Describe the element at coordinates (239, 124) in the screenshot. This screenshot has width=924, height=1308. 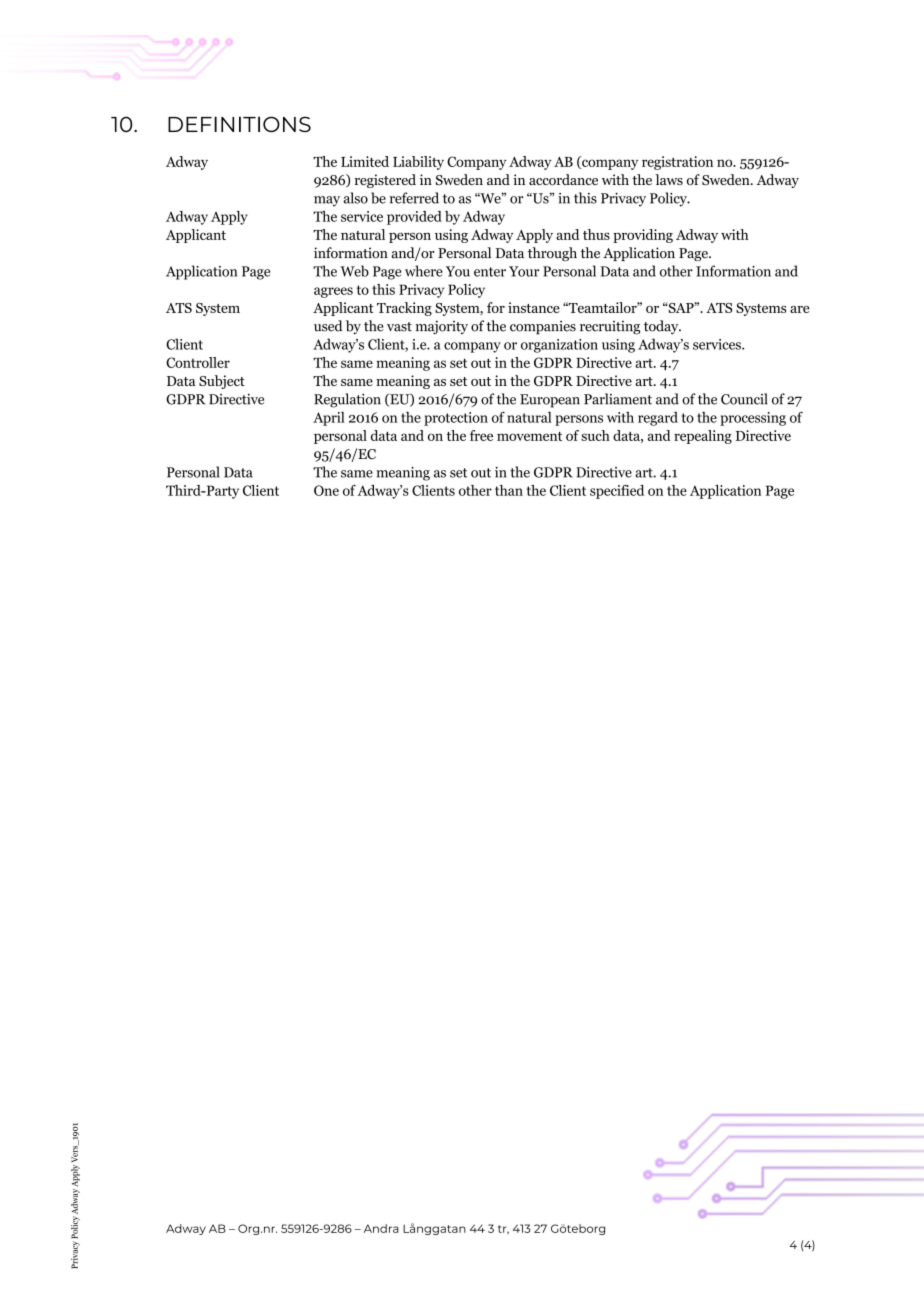
I see `DEFINITIONS` at that location.
